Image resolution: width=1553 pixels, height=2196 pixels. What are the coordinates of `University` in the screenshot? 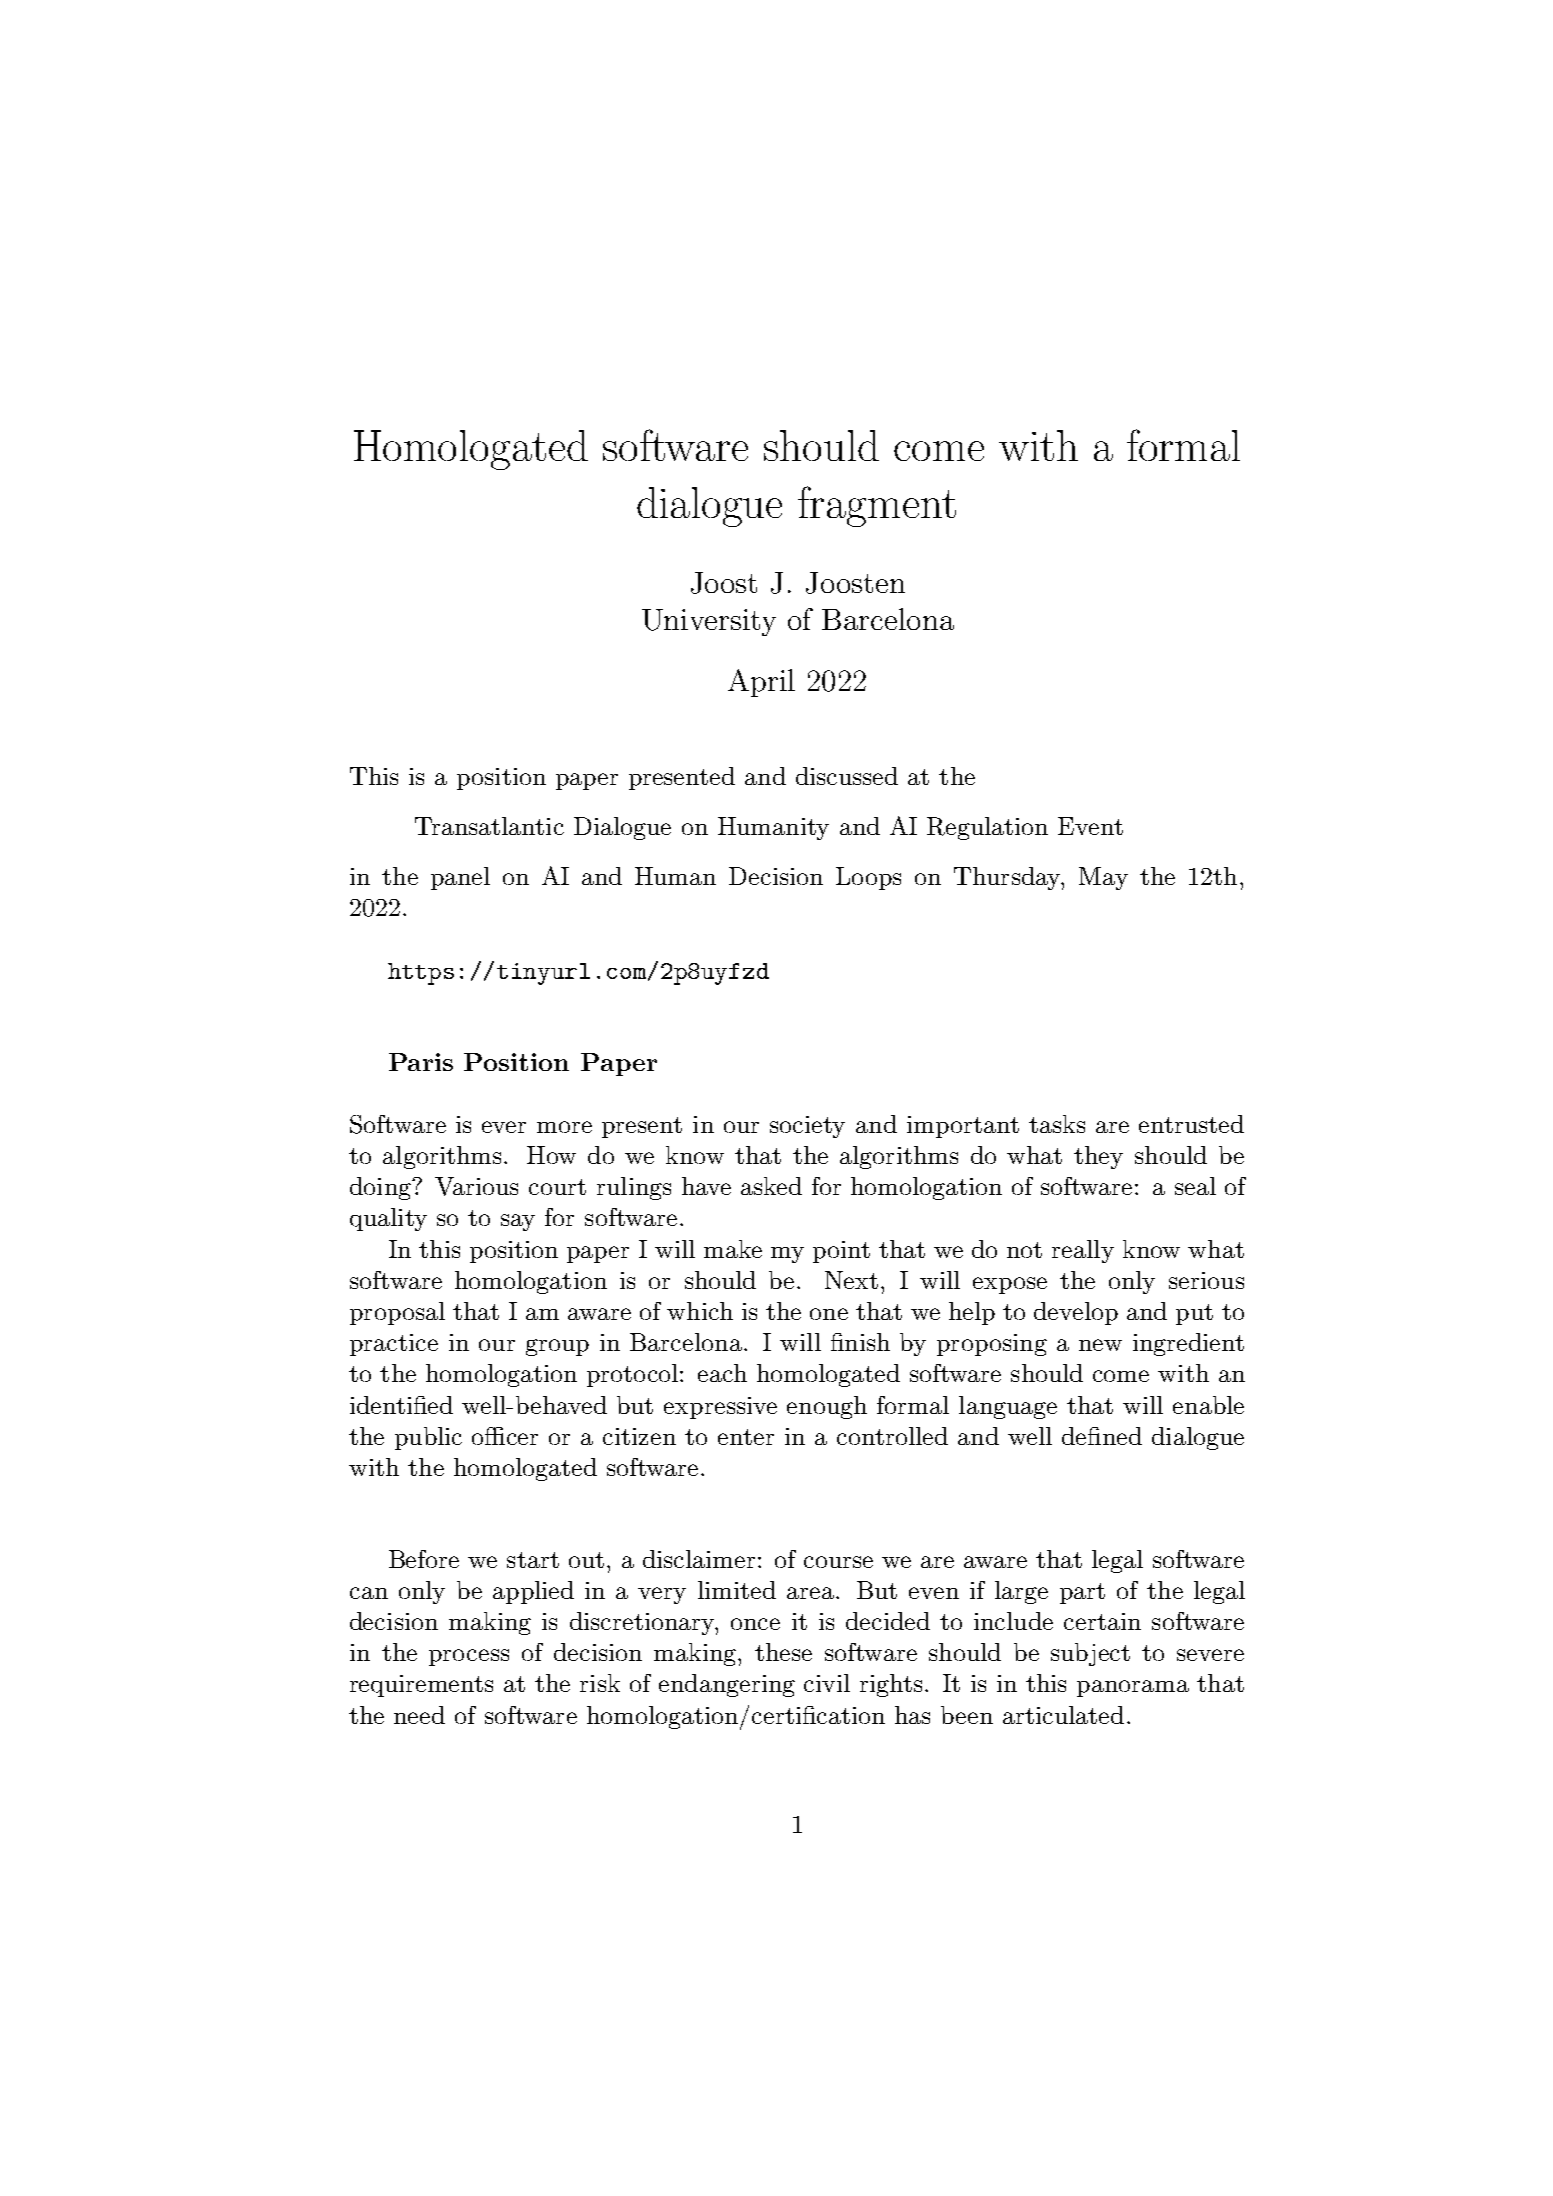 It's located at (709, 622).
